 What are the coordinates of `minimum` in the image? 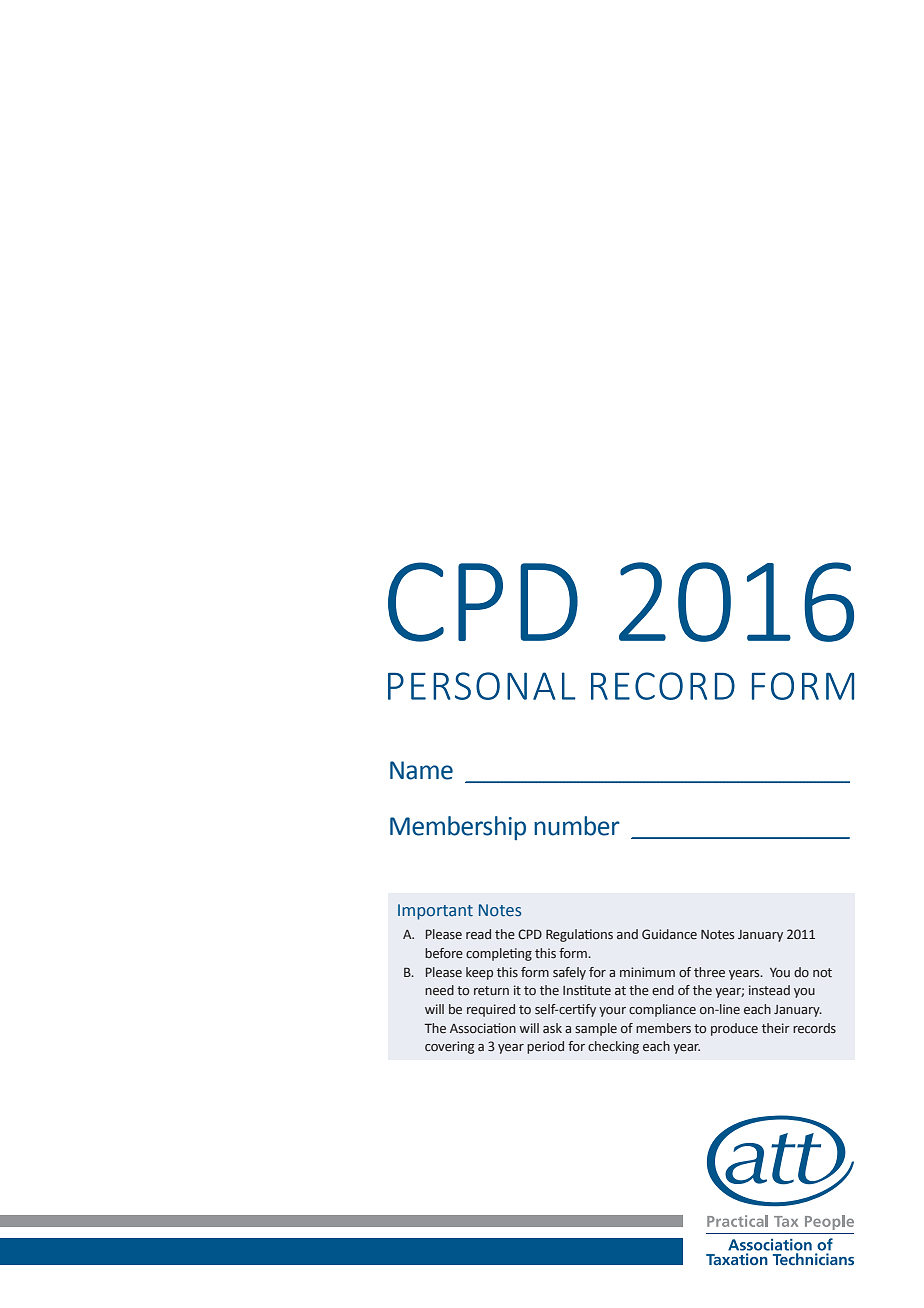 It's located at (647, 972).
